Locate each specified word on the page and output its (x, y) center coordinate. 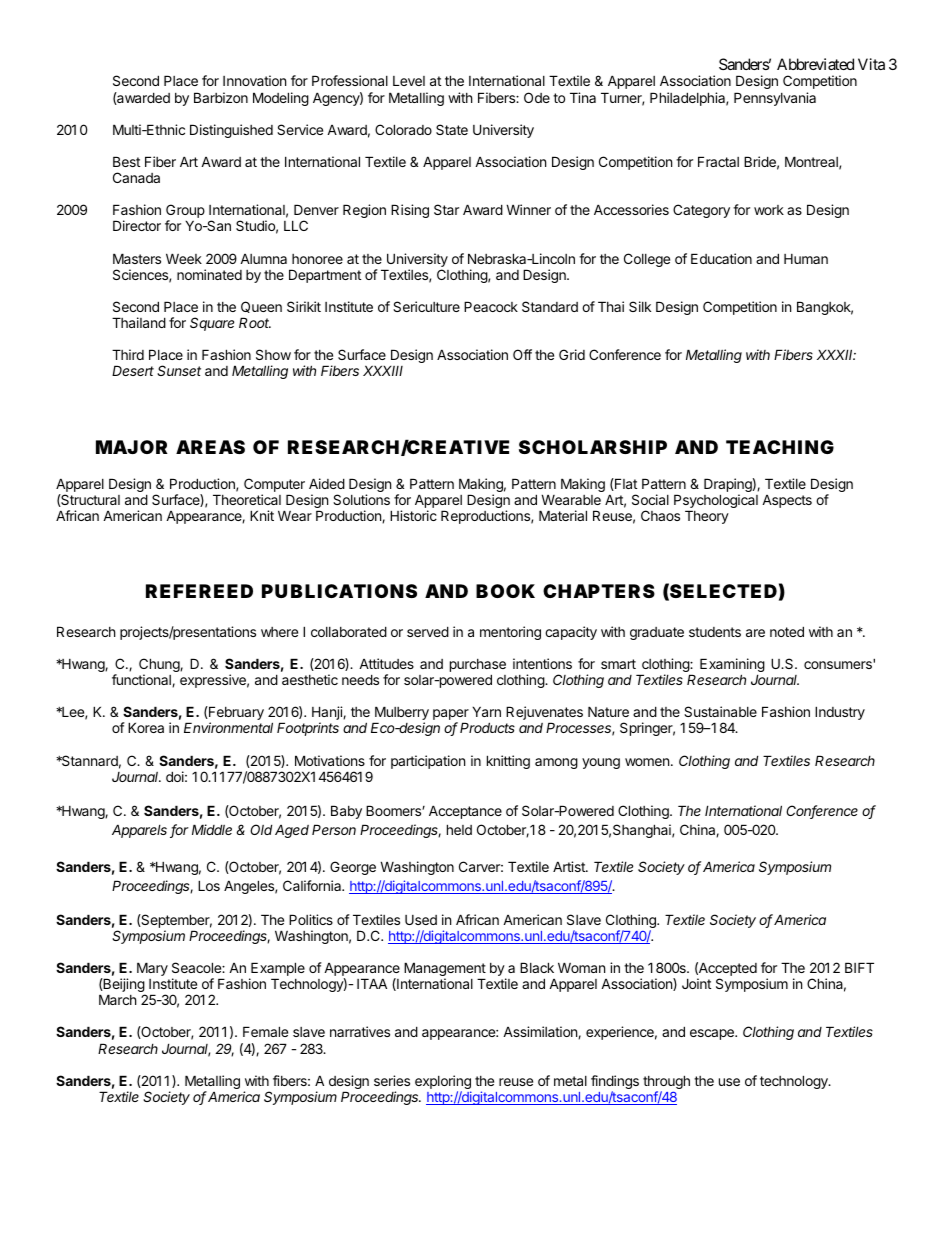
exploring (443, 1083)
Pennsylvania (775, 99)
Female (265, 1031)
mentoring (510, 633)
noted (787, 631)
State (452, 129)
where (279, 632)
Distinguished (231, 131)
